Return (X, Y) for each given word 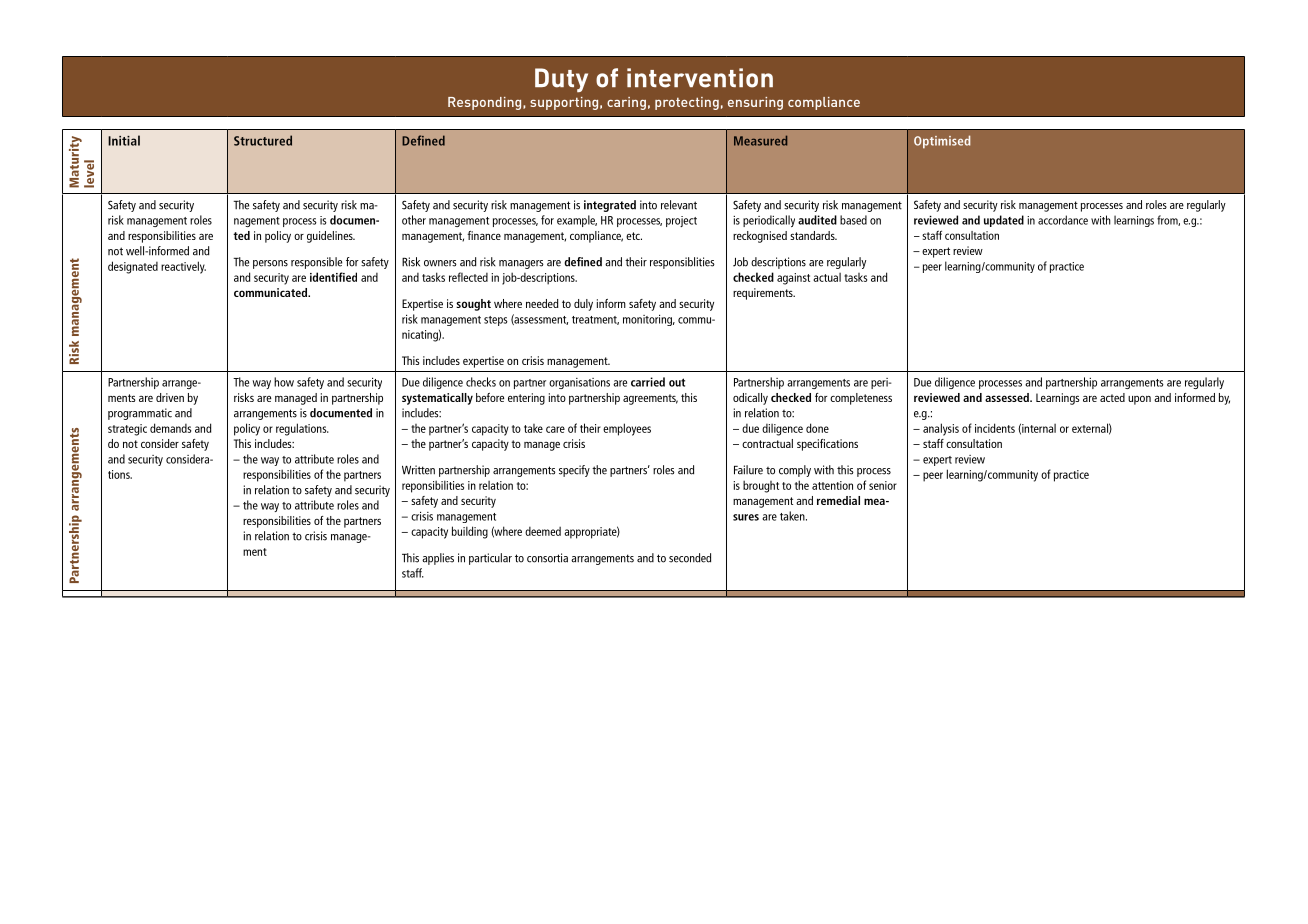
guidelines (331, 237)
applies (438, 559)
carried (648, 382)
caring (626, 103)
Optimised (942, 142)
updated (1004, 221)
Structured (263, 140)
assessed (1008, 397)
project (681, 221)
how (284, 382)
